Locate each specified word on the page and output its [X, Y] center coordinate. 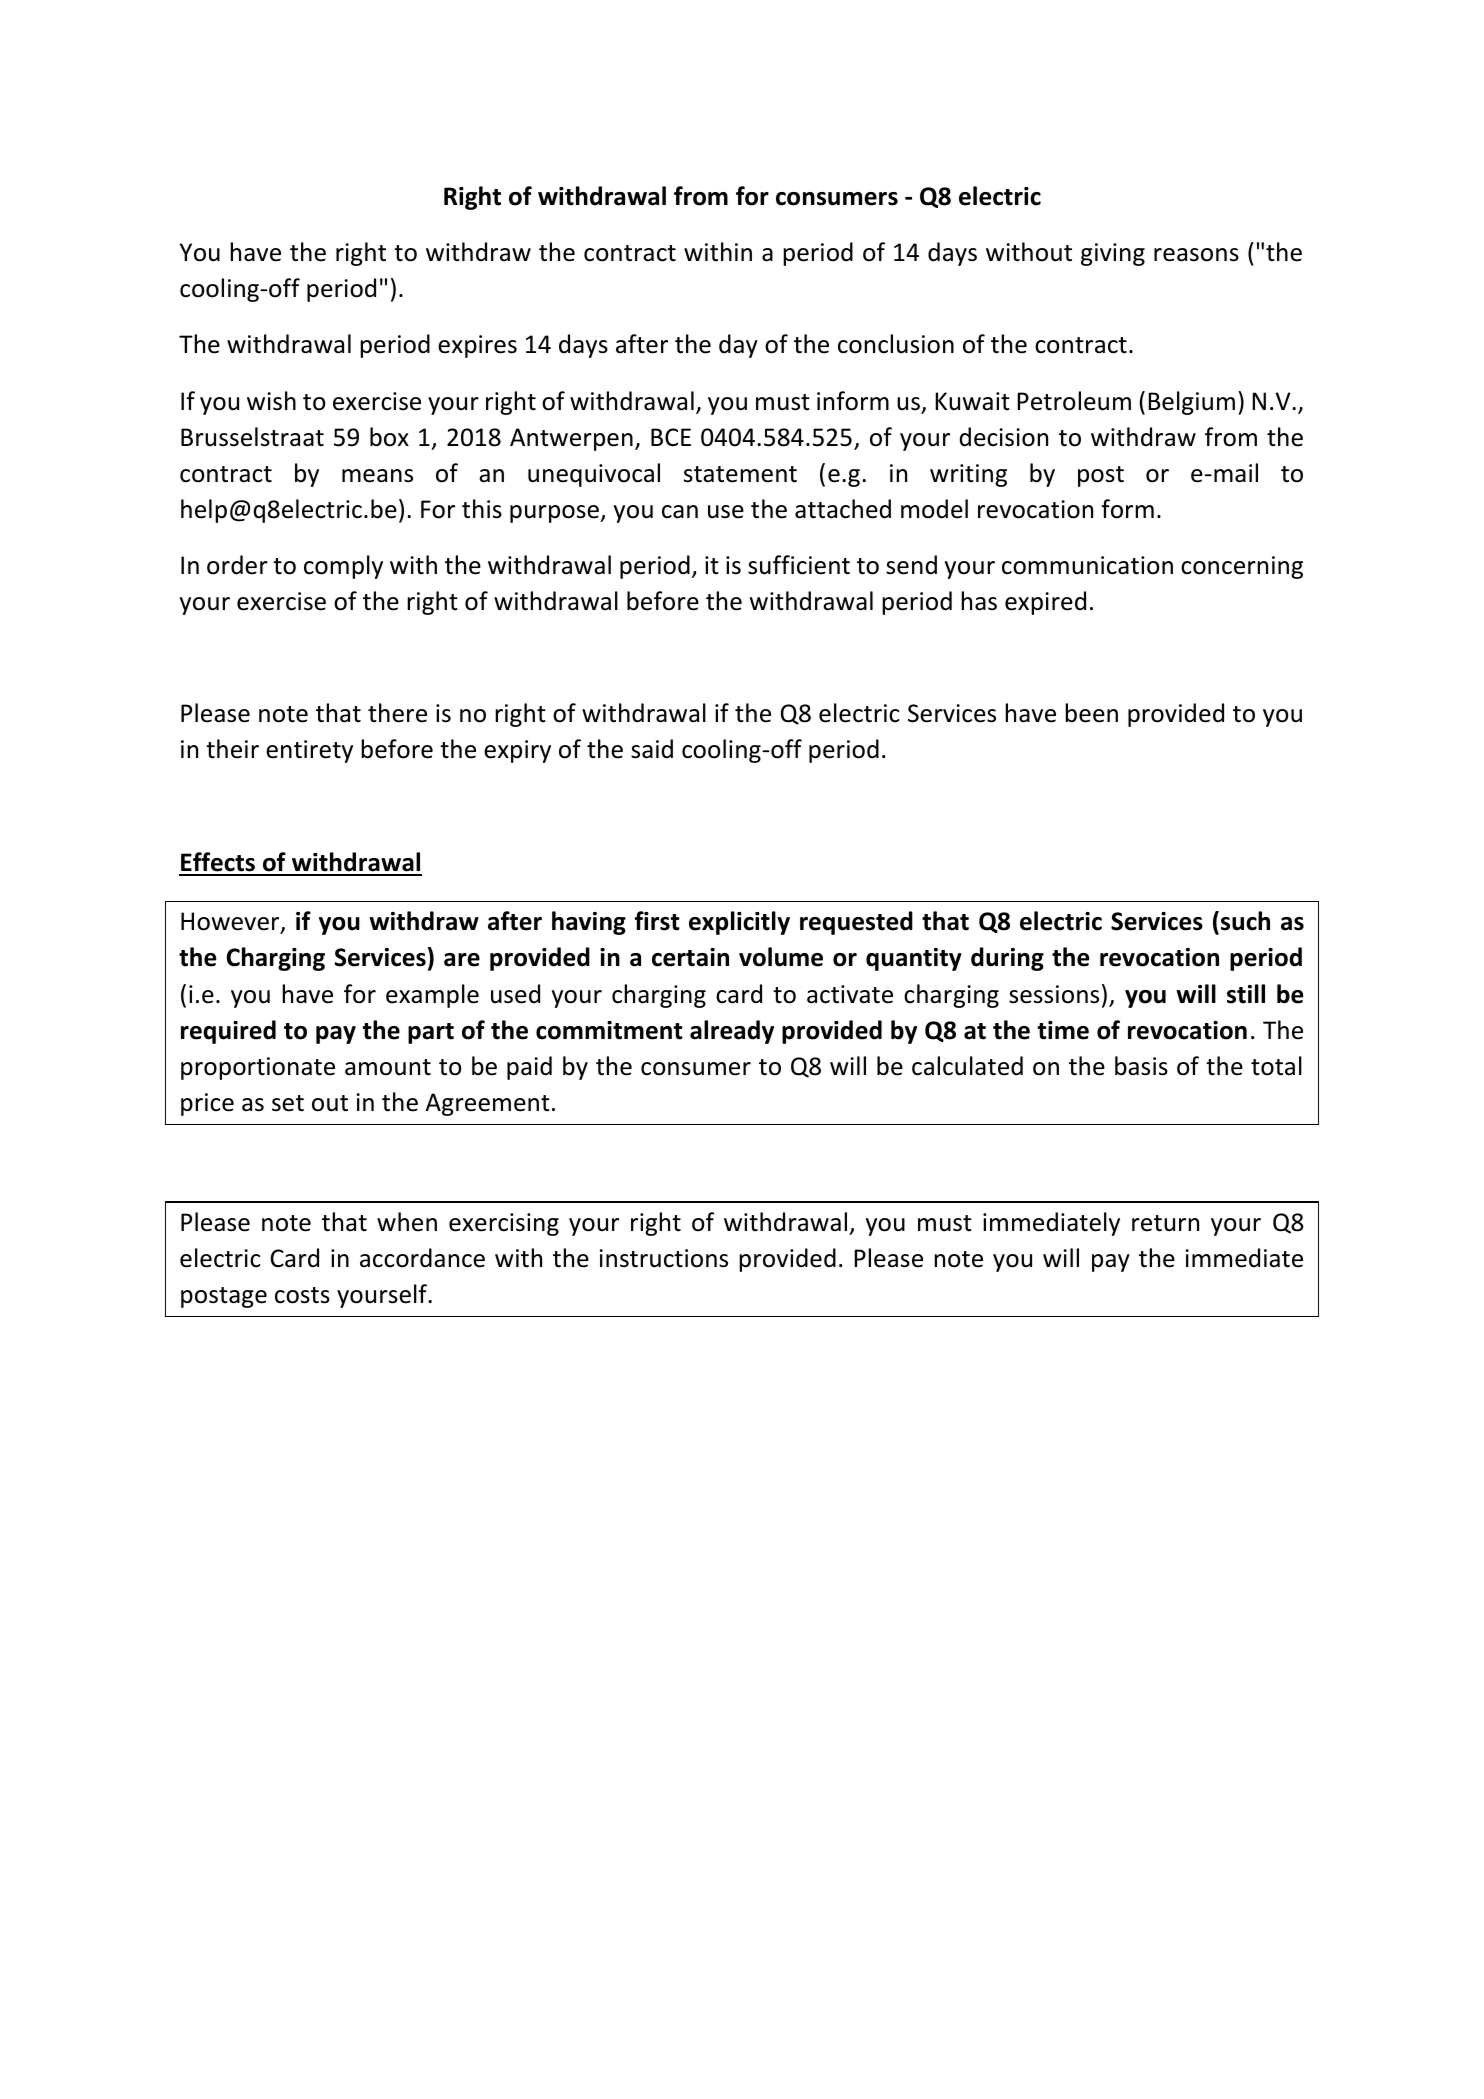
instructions [664, 1258]
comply [343, 567]
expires [477, 346]
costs [302, 1295]
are [462, 960]
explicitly [739, 923]
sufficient [799, 565]
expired [1045, 603]
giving [1113, 254]
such [1245, 921]
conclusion [896, 344]
